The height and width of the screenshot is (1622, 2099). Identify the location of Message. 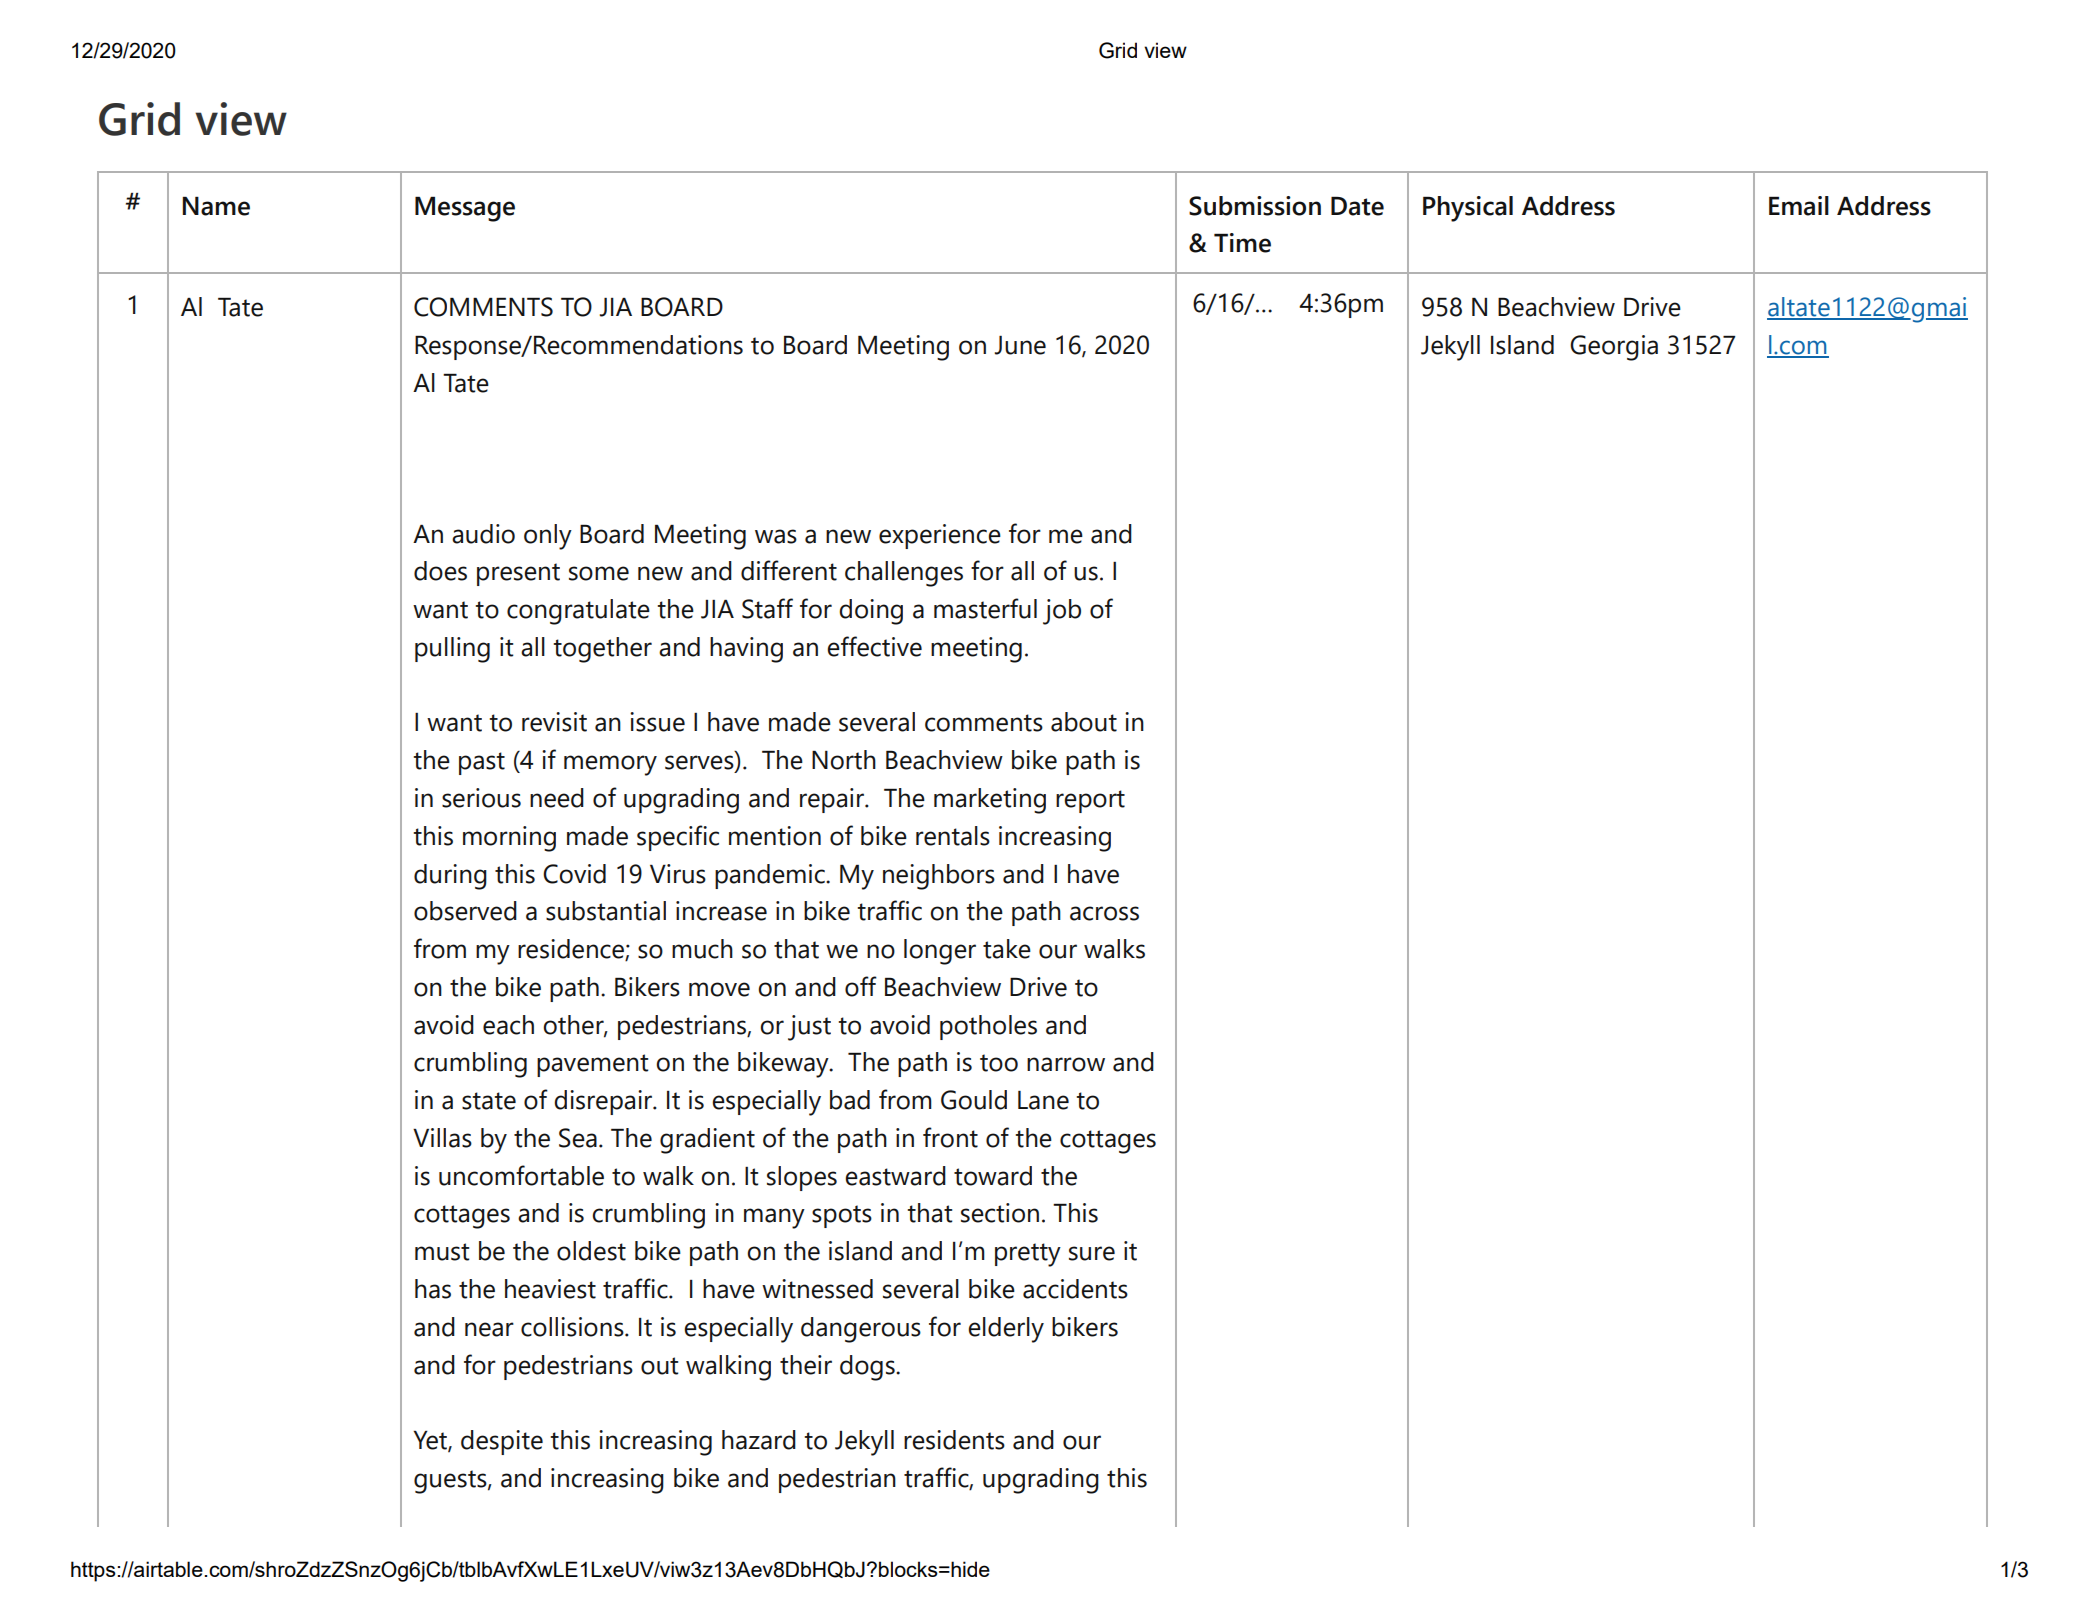
(465, 209).
